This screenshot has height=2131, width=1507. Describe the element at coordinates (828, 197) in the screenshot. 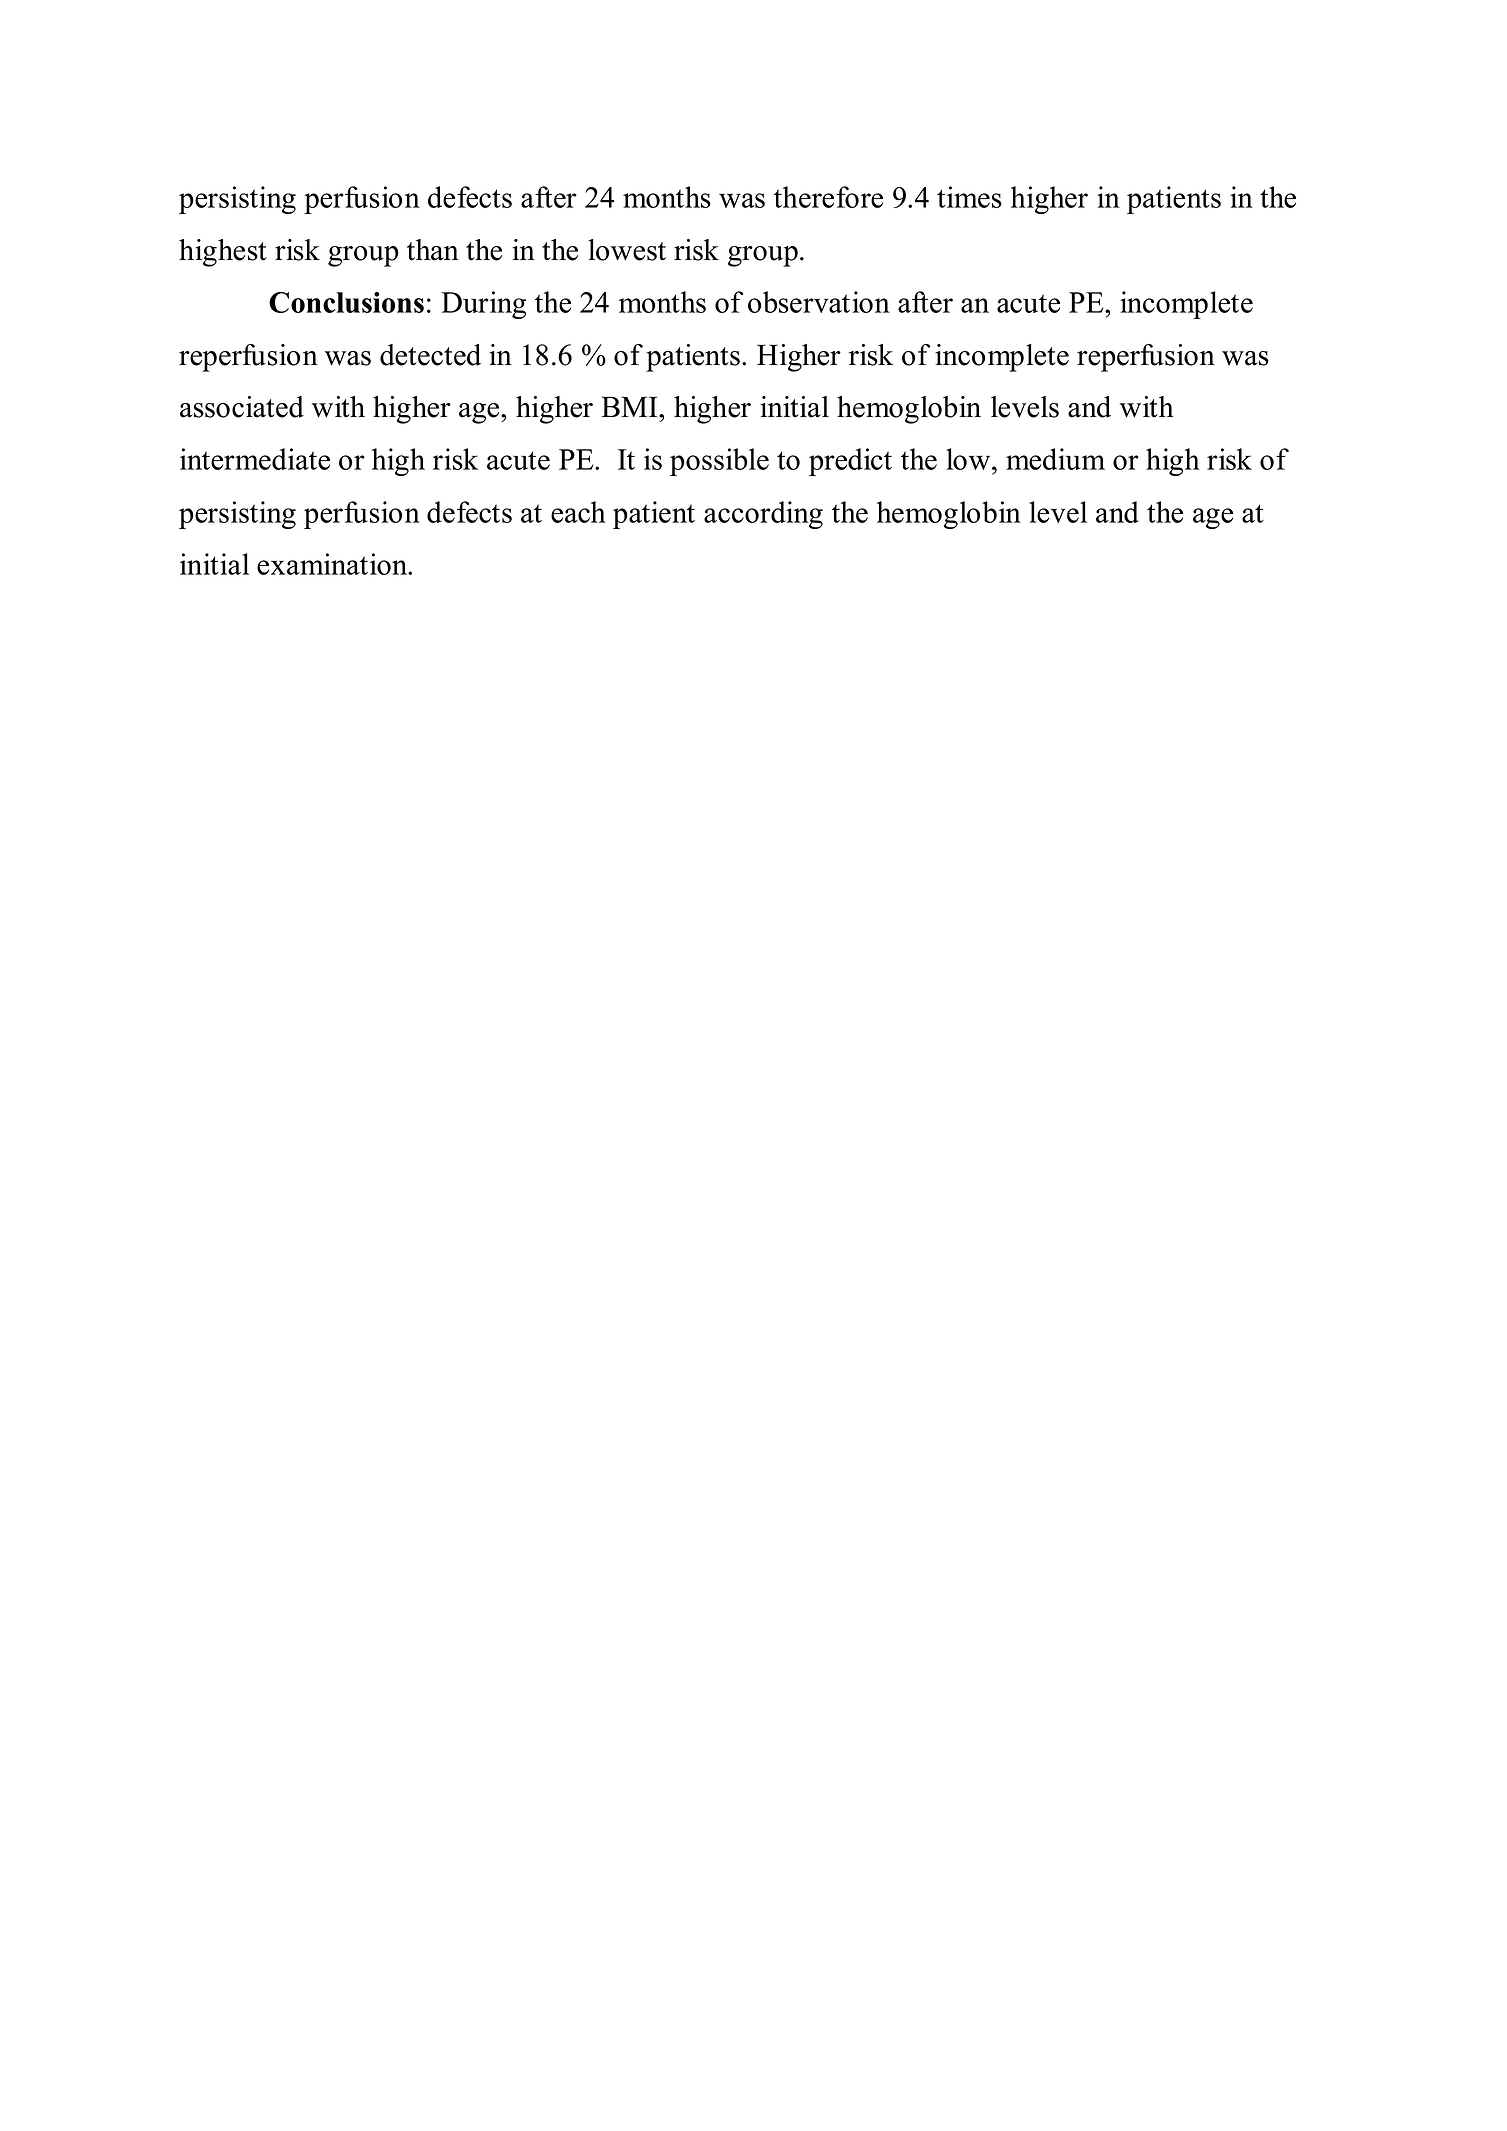

I see `therefore` at that location.
